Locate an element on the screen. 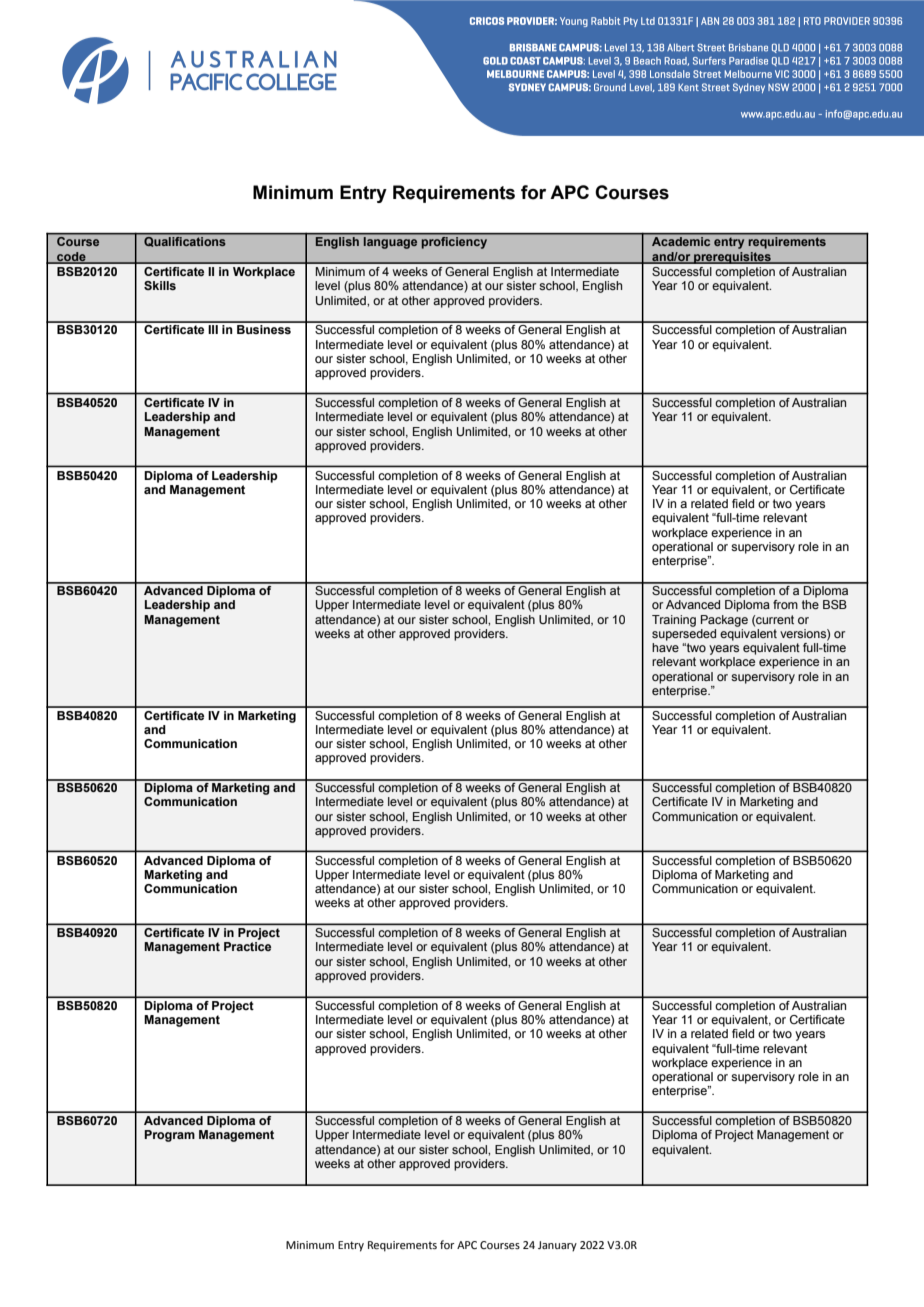 This screenshot has width=924, height=1307. Package is located at coordinates (724, 621).
